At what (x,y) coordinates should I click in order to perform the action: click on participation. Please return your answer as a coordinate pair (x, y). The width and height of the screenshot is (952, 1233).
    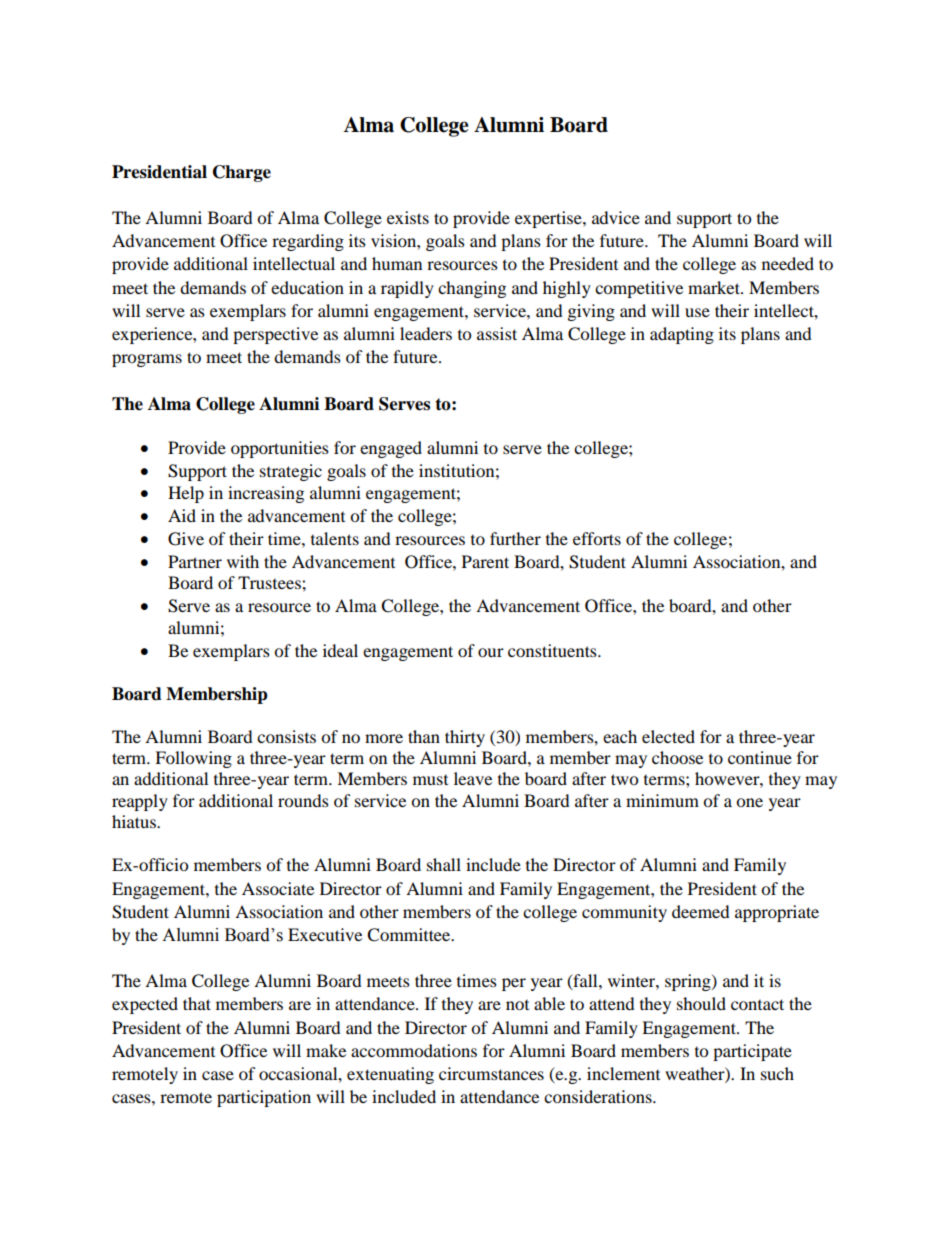
    Looking at the image, I should click on (264, 1098).
